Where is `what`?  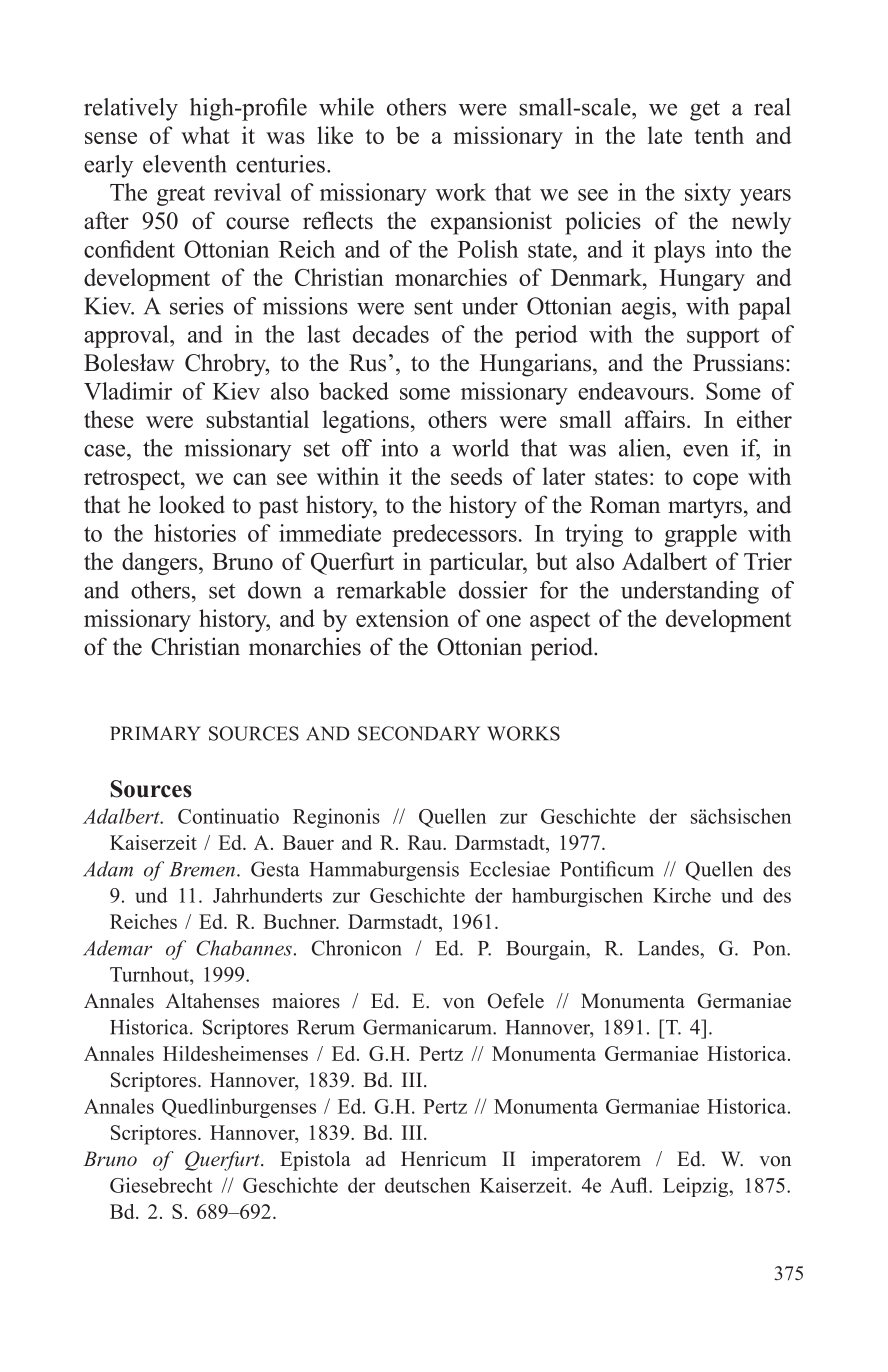 what is located at coordinates (205, 135).
